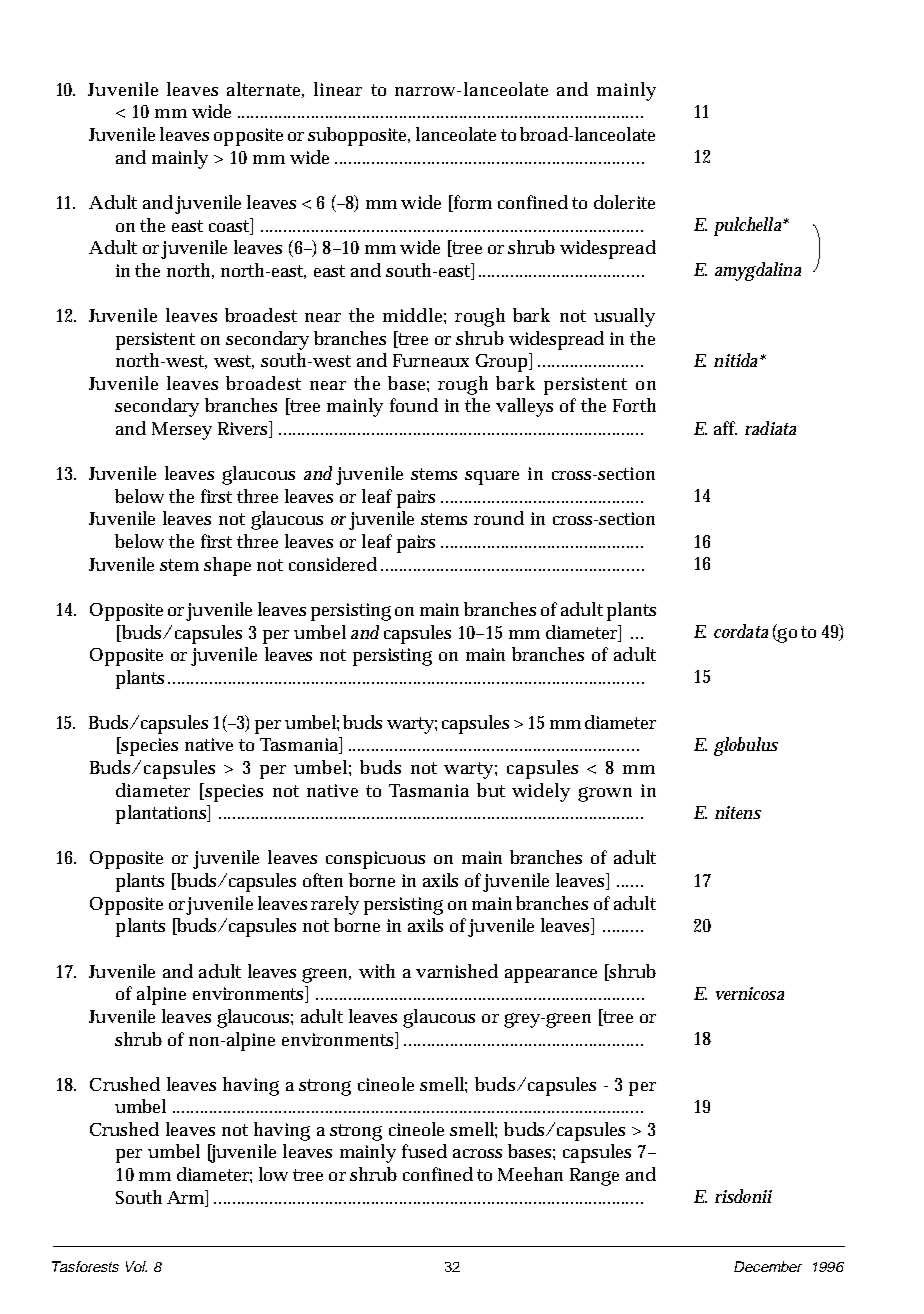 This screenshot has height=1314, width=924. Describe the element at coordinates (227, 566) in the screenshot. I see `shape` at that location.
